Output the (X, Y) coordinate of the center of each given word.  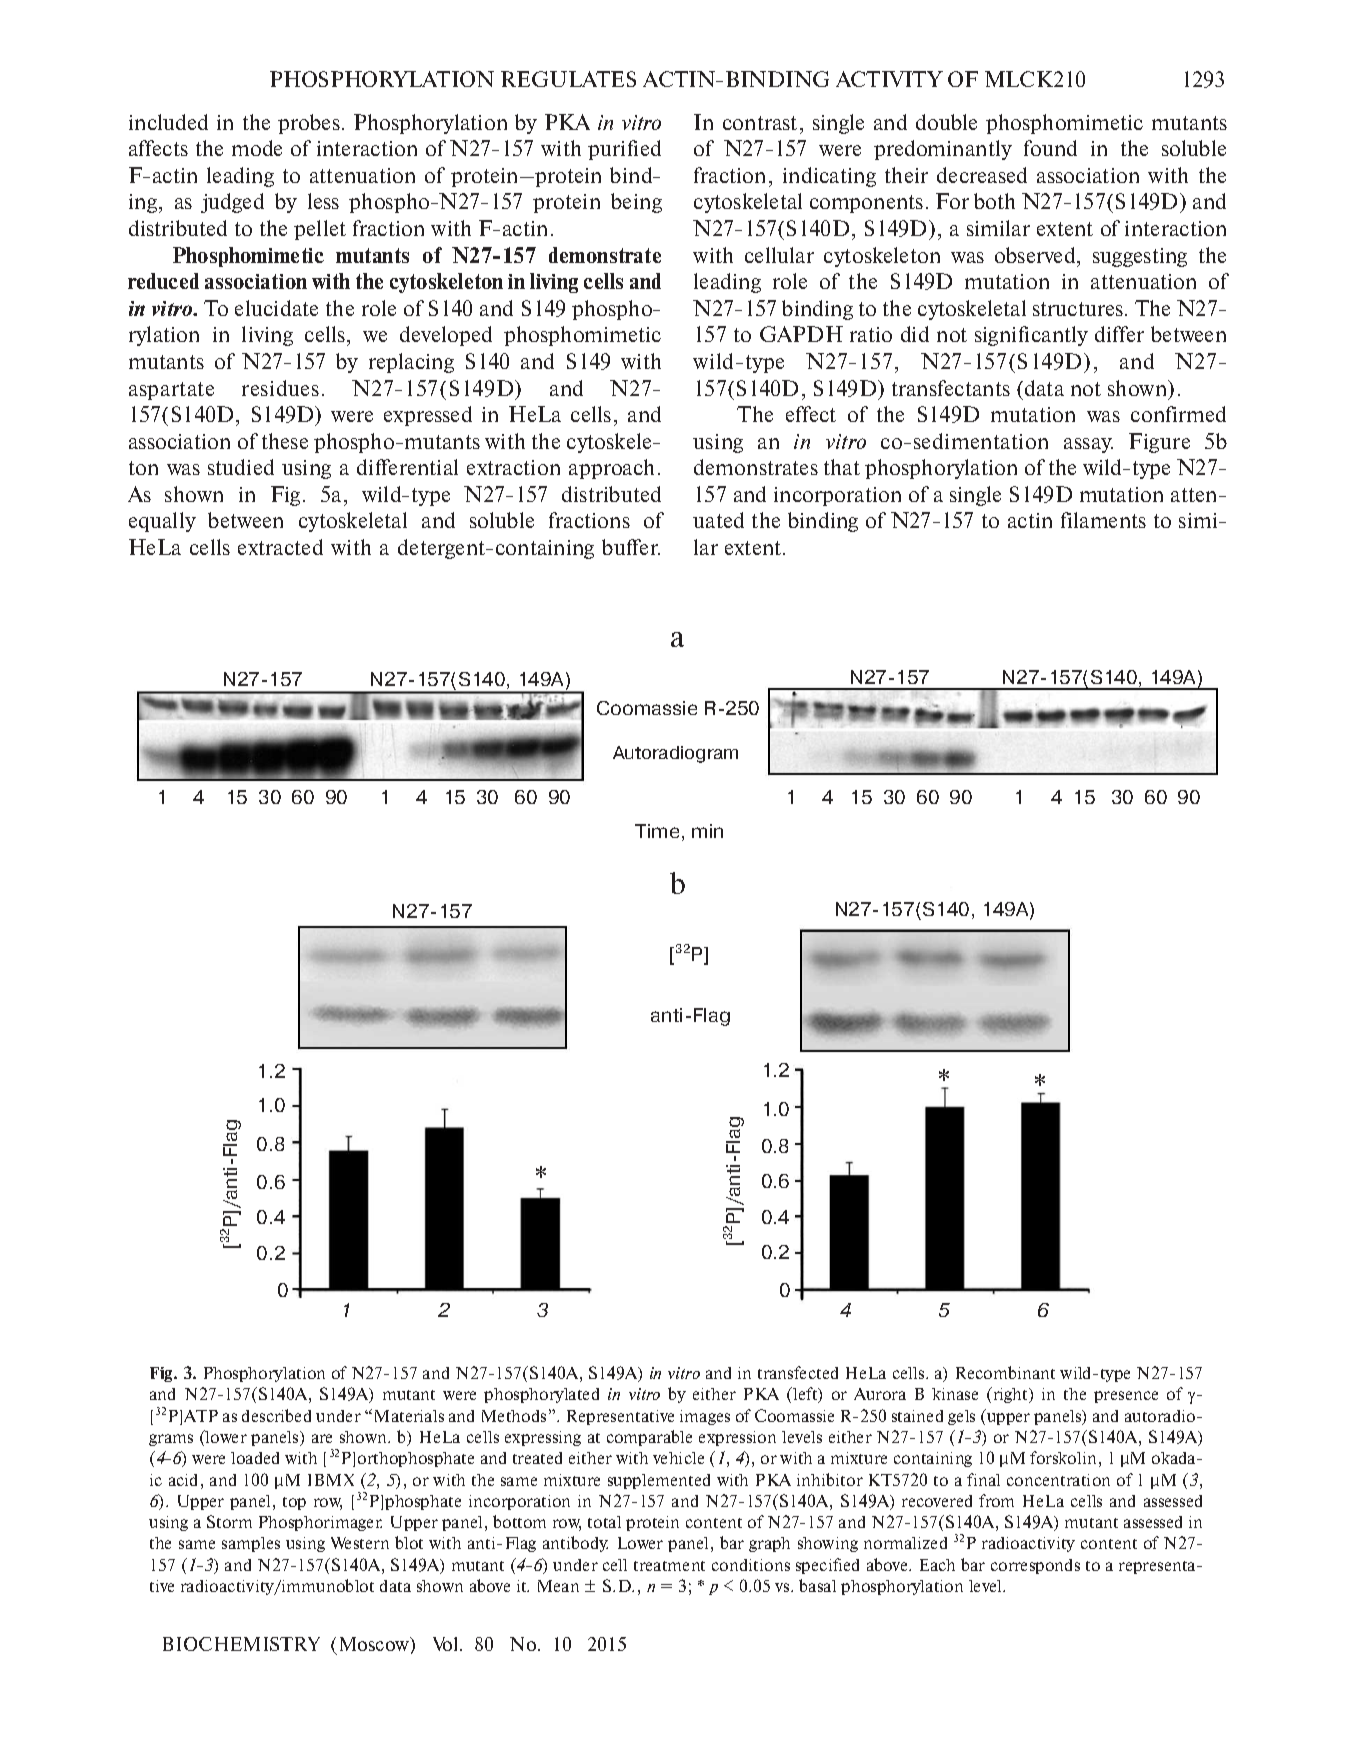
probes (309, 124)
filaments (1103, 520)
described (276, 1415)
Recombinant (1005, 1372)
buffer (631, 547)
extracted (280, 547)
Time (657, 831)
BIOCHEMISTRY (241, 1644)
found (1050, 148)
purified (624, 150)
